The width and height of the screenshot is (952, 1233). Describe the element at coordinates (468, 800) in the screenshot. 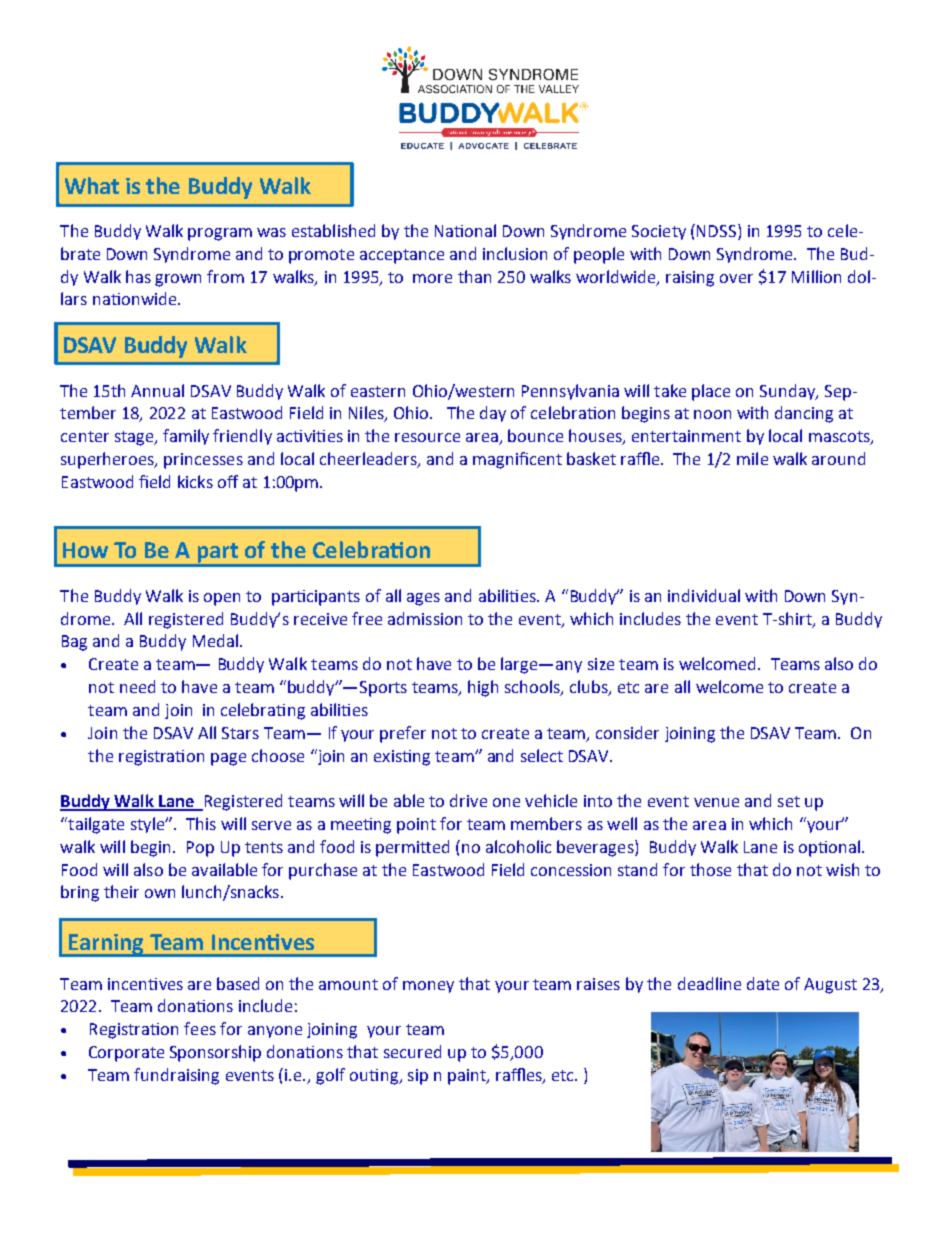

I see `drive` at that location.
